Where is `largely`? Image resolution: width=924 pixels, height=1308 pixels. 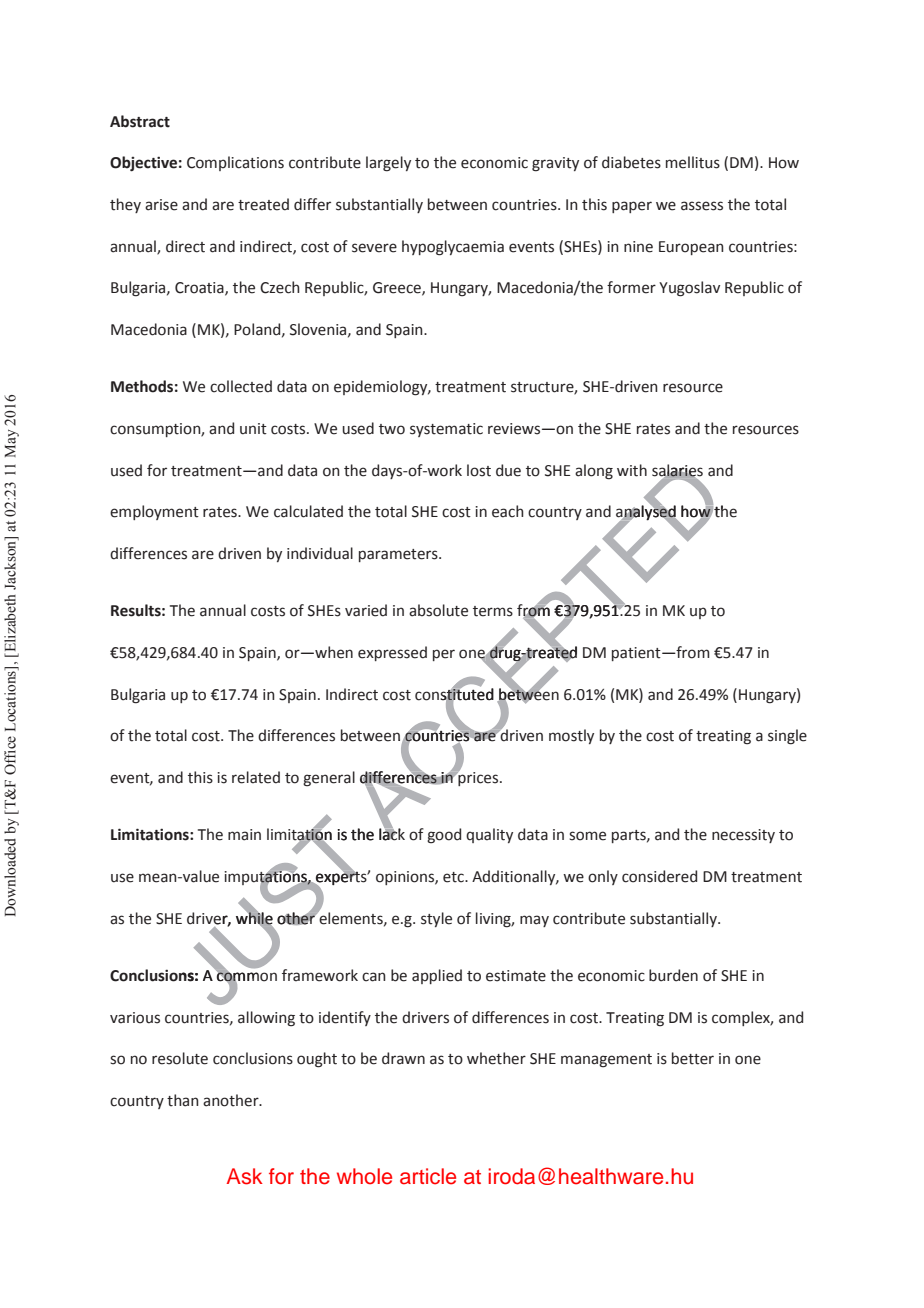
largely is located at coordinates (388, 164).
